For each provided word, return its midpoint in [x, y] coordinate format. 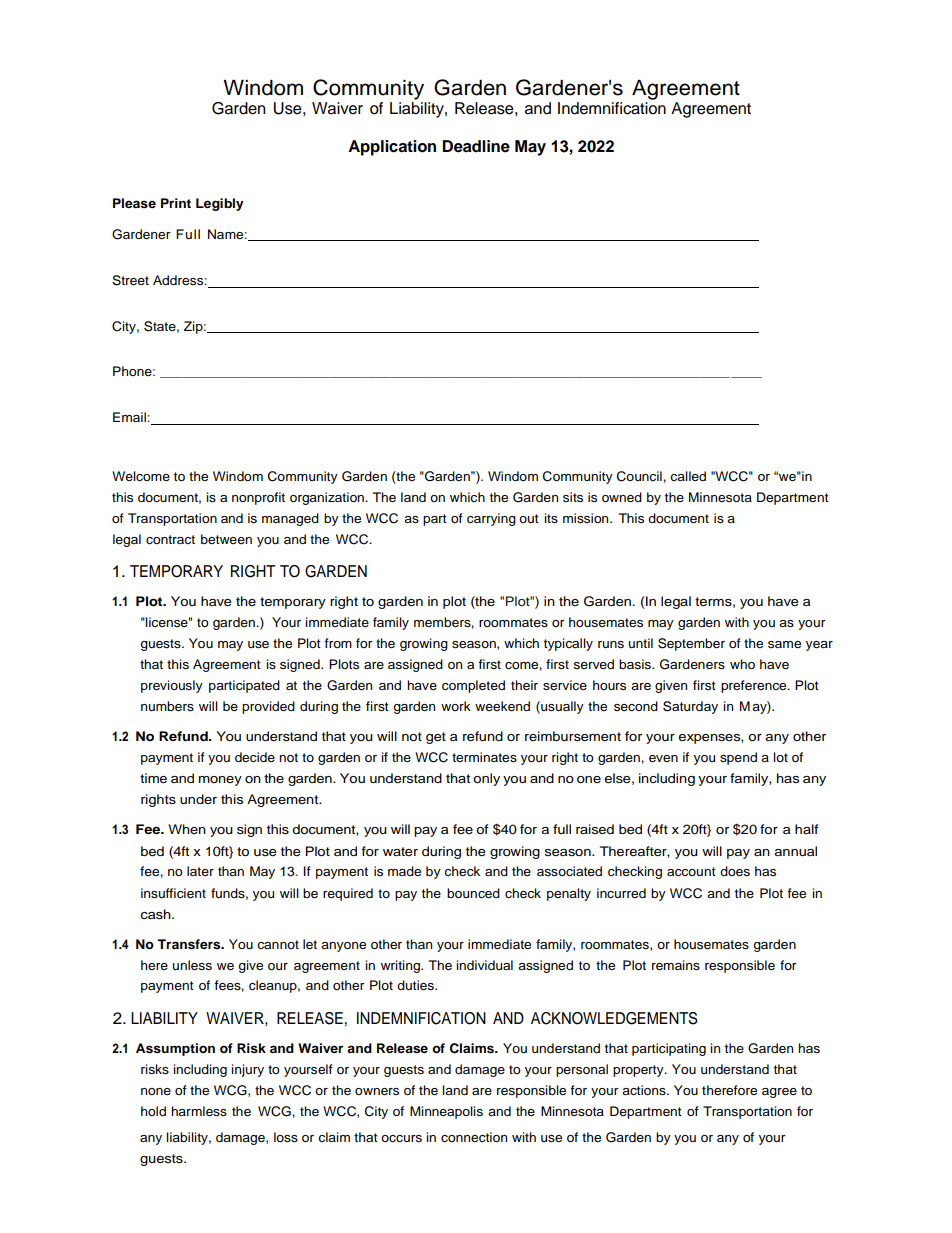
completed [473, 686]
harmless [199, 1111]
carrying [491, 519]
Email [130, 417]
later [200, 871]
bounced [473, 893]
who [742, 664]
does [735, 871]
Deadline [476, 146]
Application [392, 148]
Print [176, 203]
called [688, 476]
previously [172, 686]
